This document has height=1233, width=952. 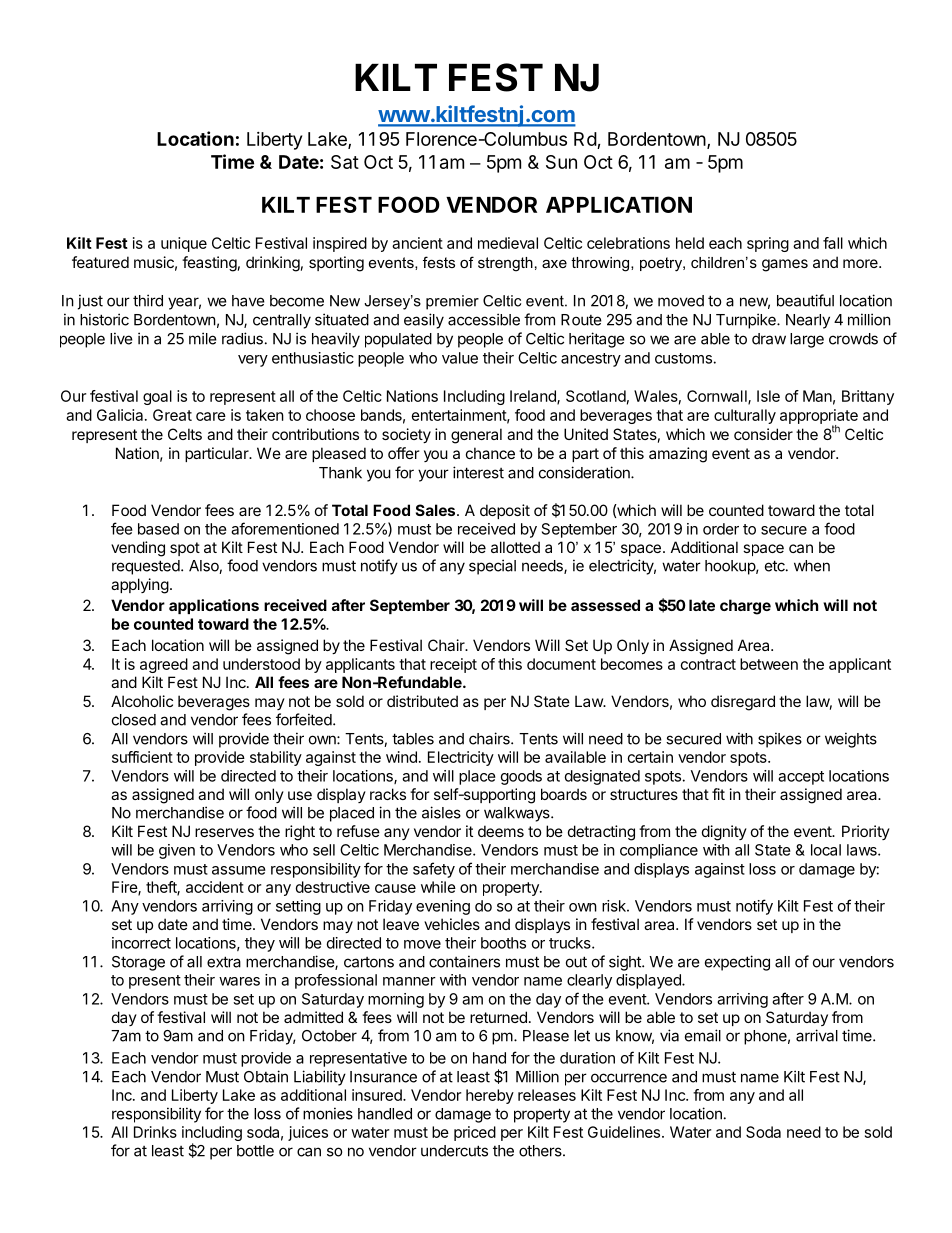 I want to click on deems, so click(x=501, y=831).
